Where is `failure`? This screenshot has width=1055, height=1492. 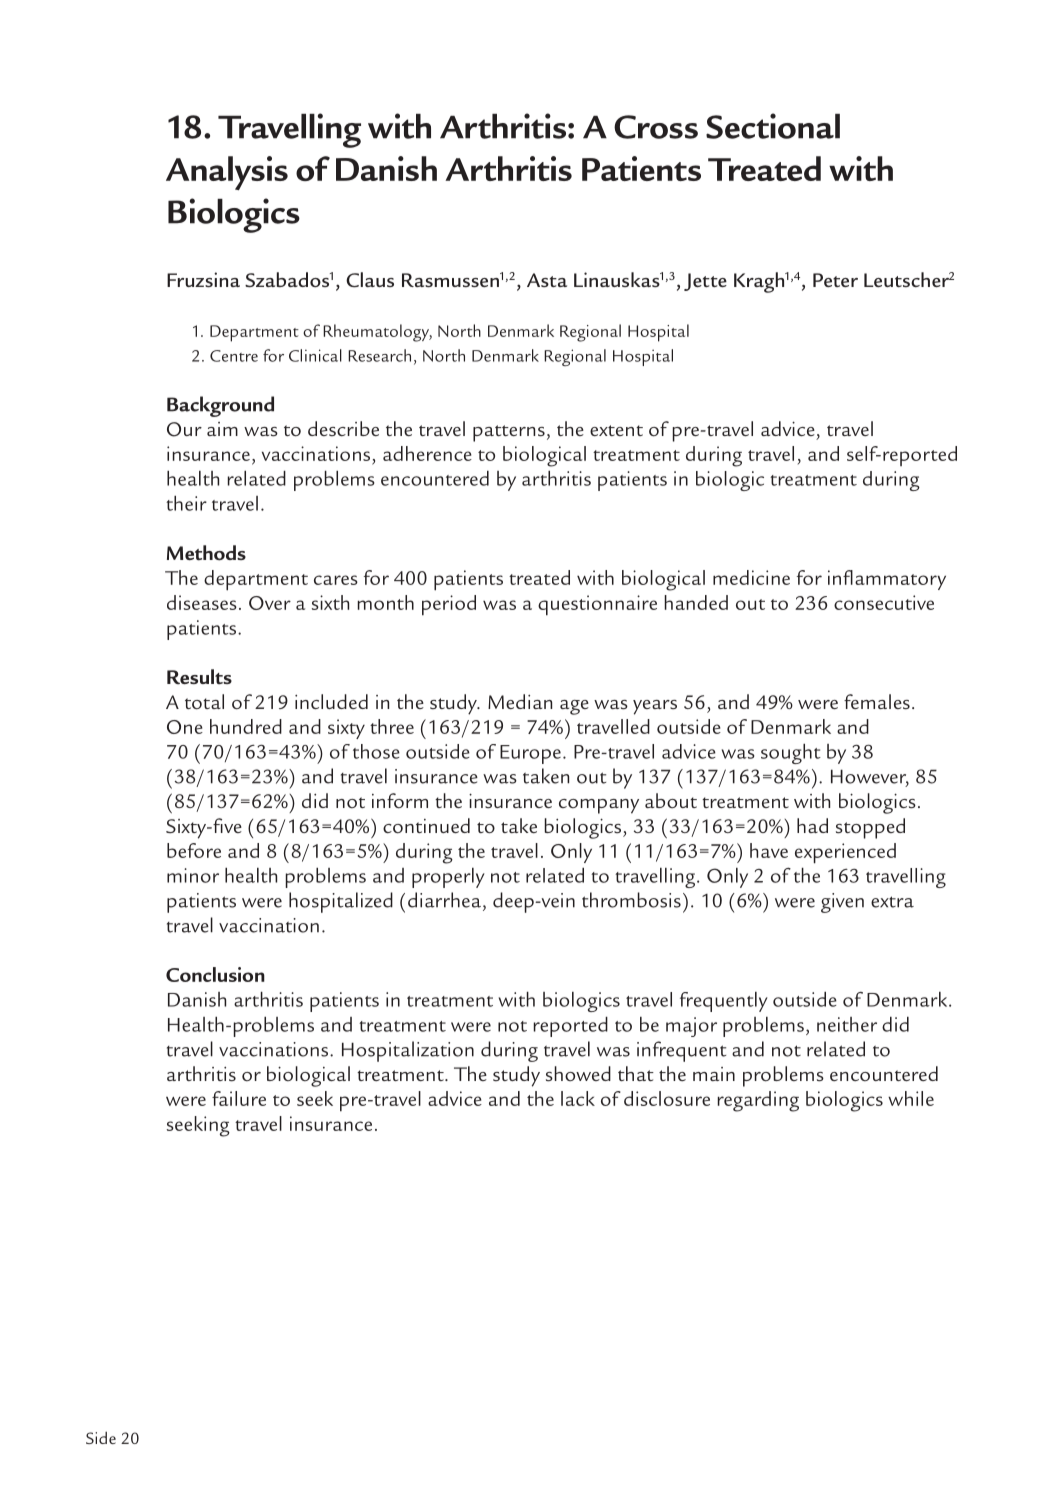
failure is located at coordinates (239, 1098).
